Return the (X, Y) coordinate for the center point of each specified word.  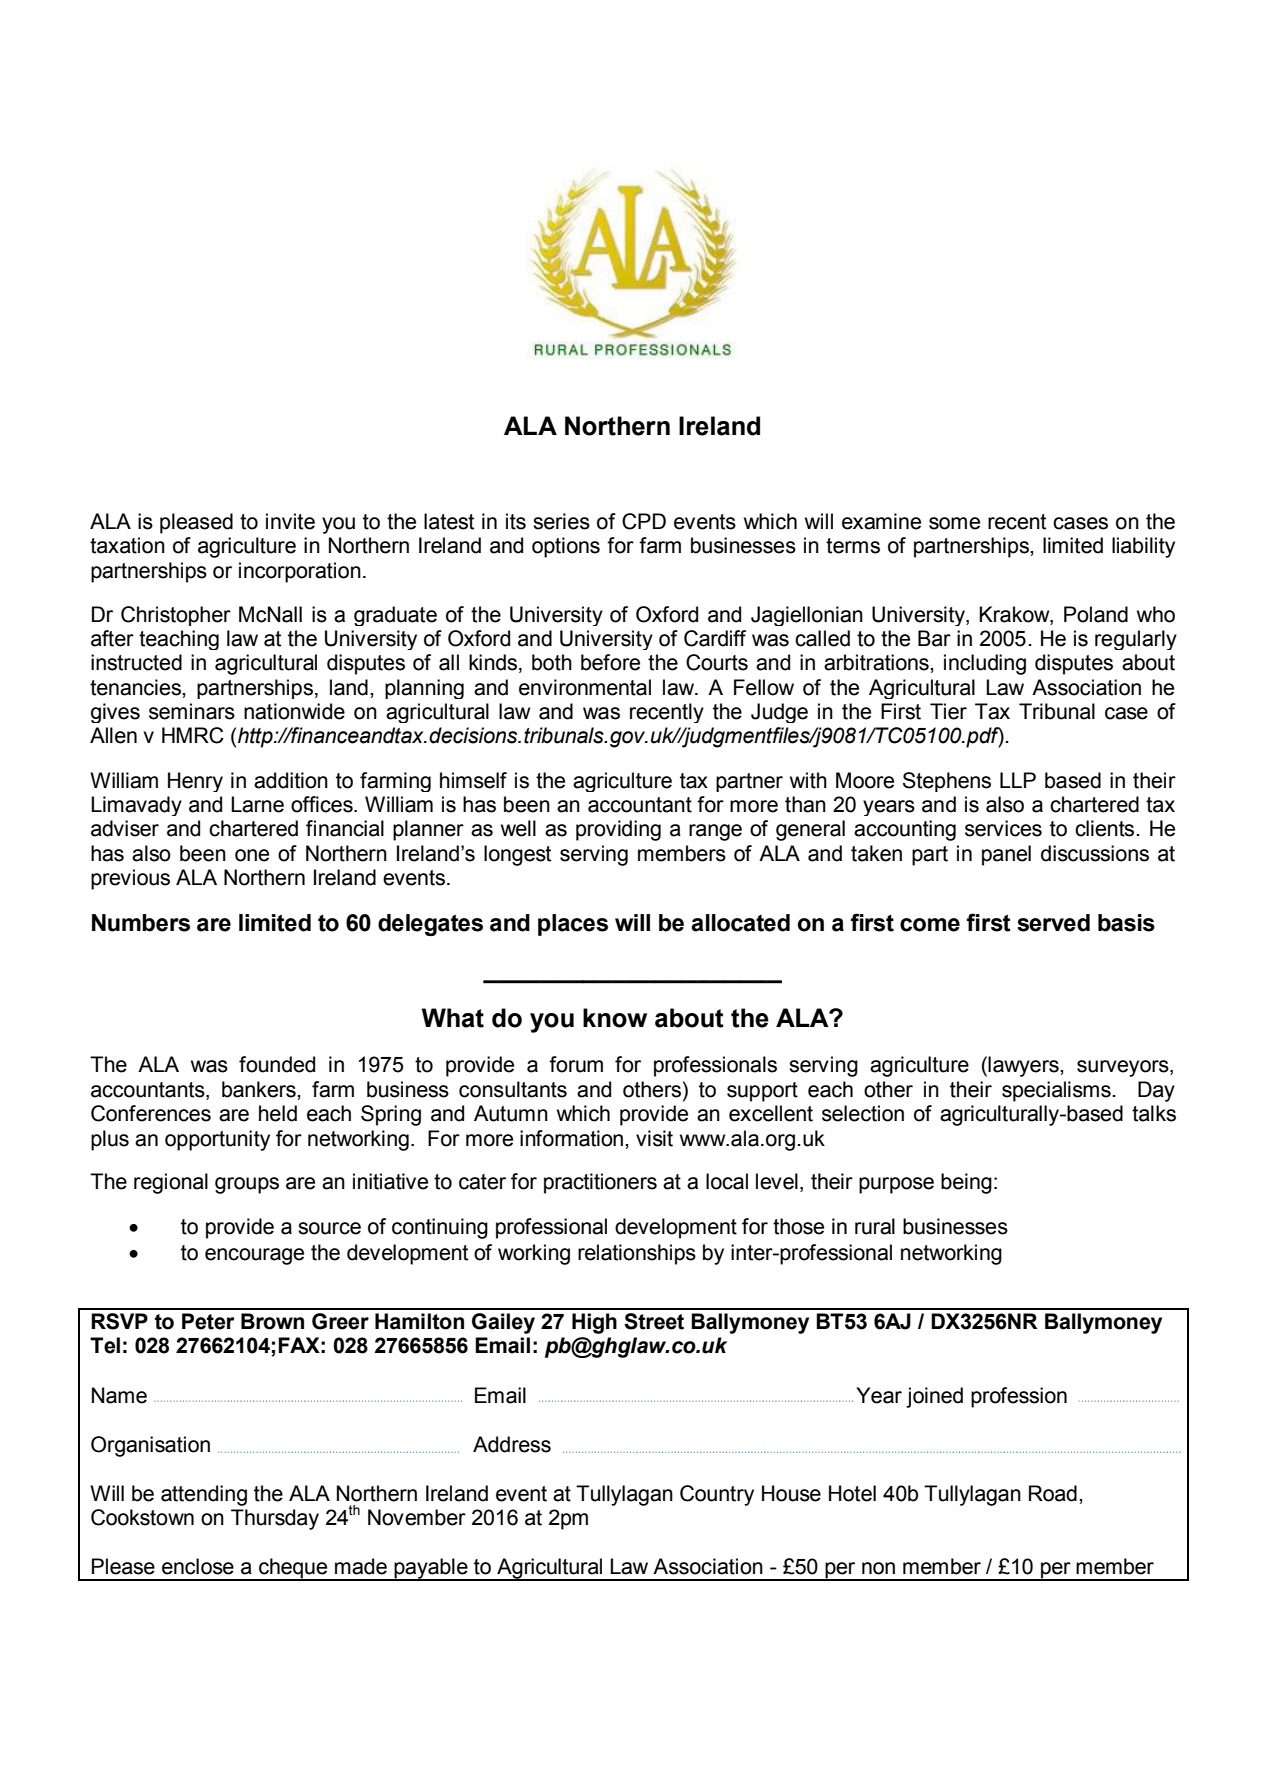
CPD (644, 521)
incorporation (300, 572)
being (966, 1183)
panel (1006, 855)
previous (130, 879)
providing (618, 830)
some (954, 523)
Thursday (275, 1519)
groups (247, 1185)
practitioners (600, 1183)
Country (717, 1495)
